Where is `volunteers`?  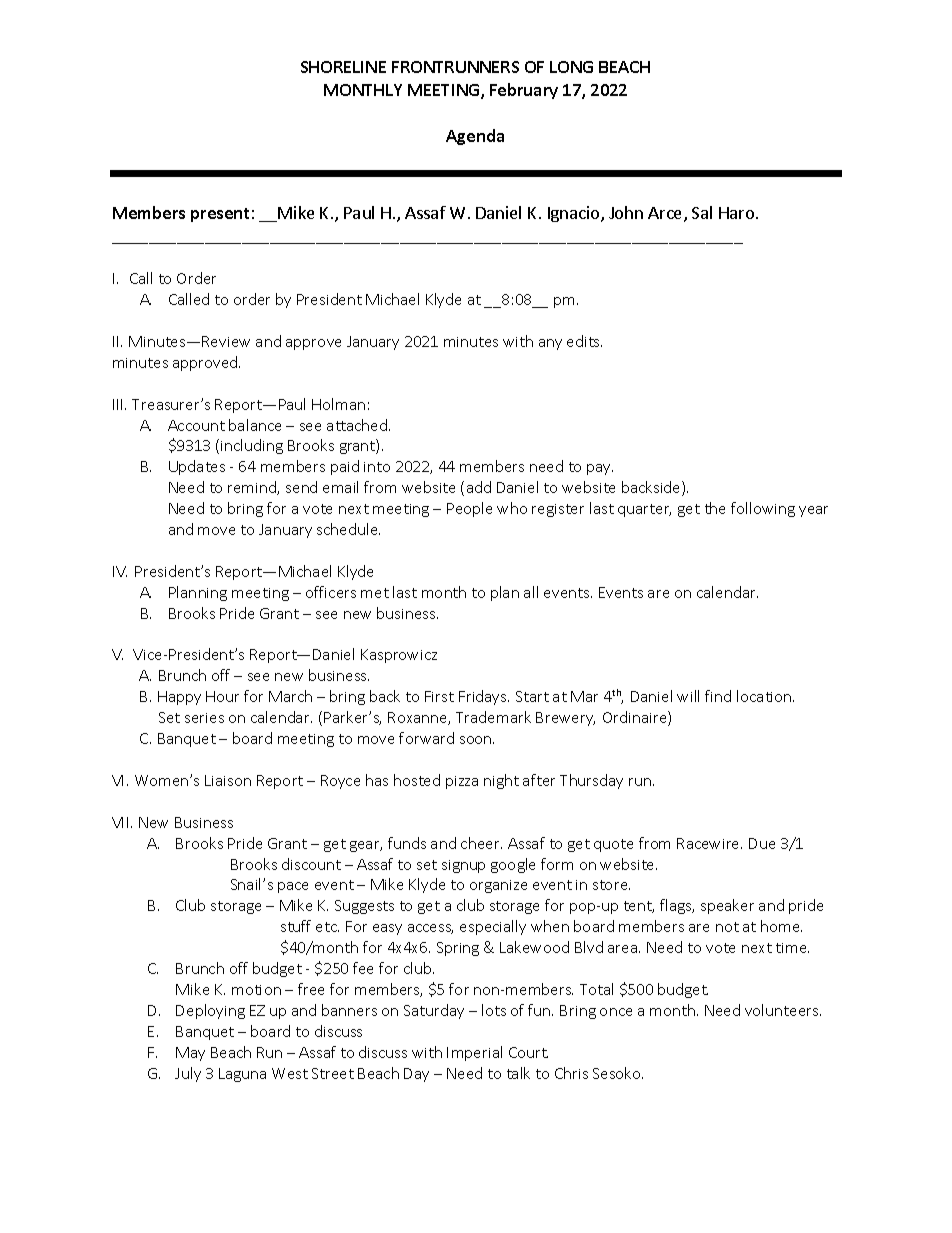 volunteers is located at coordinates (783, 1010).
